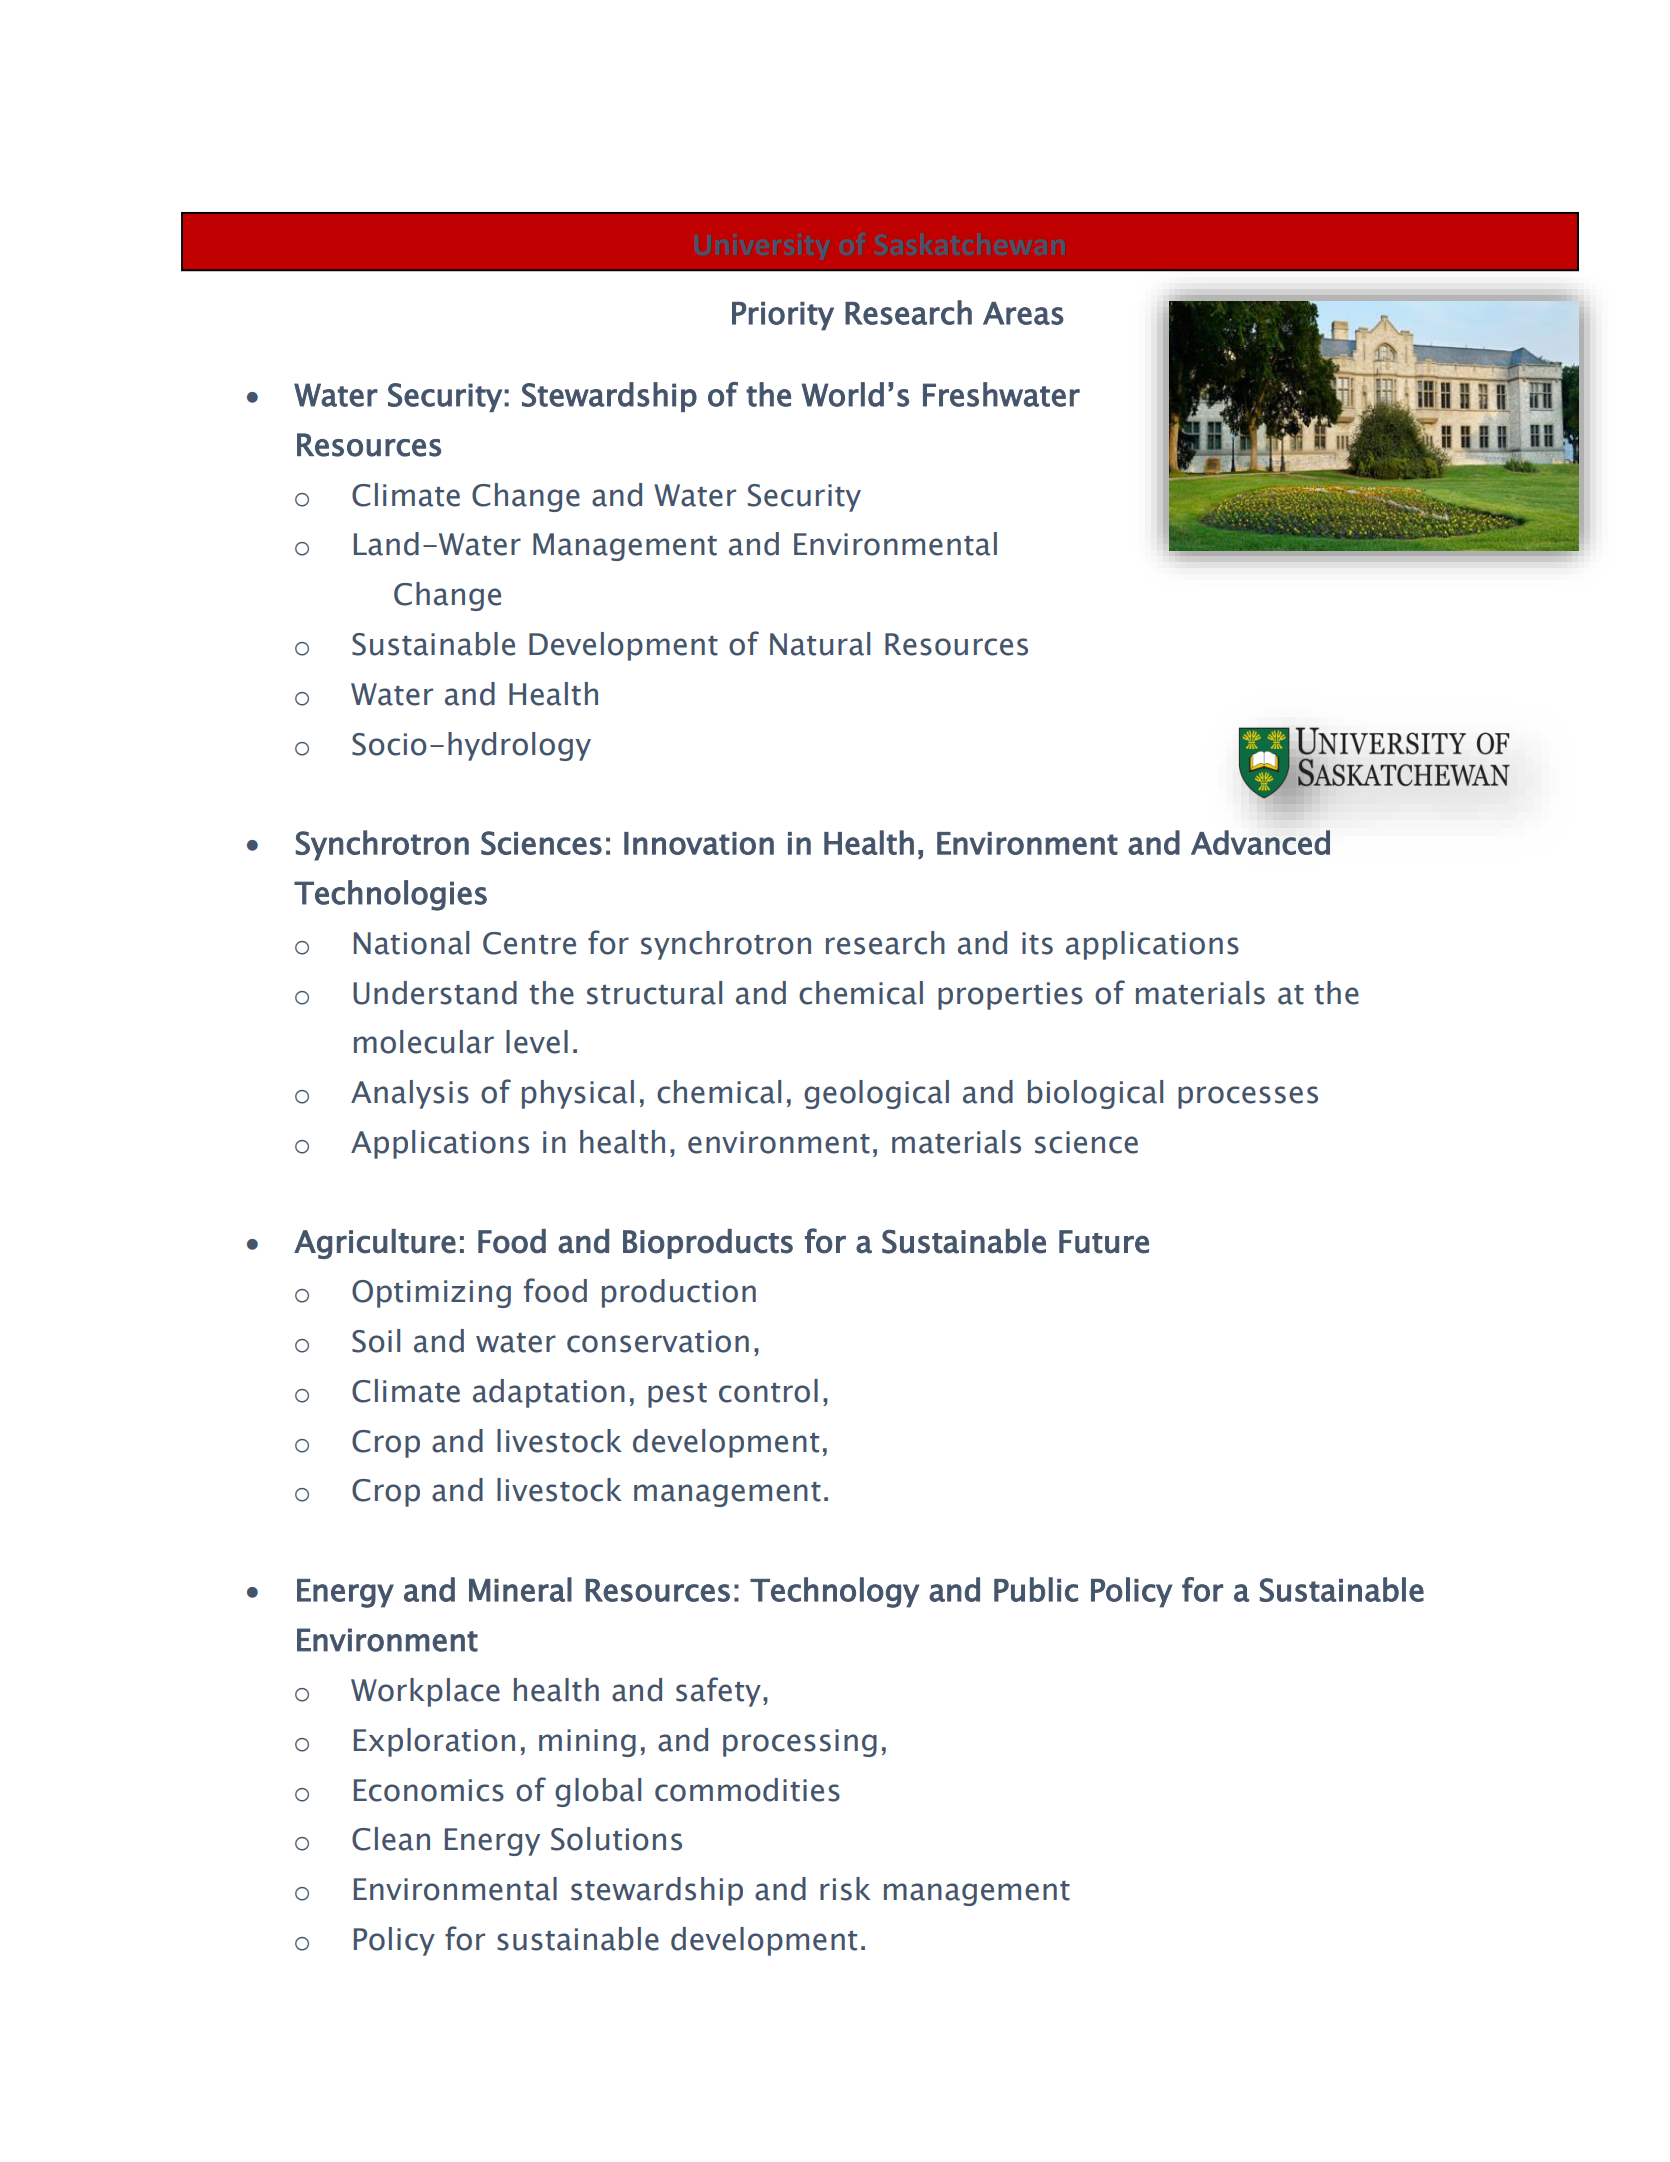  What do you see at coordinates (876, 1094) in the screenshot?
I see `geological` at bounding box center [876, 1094].
